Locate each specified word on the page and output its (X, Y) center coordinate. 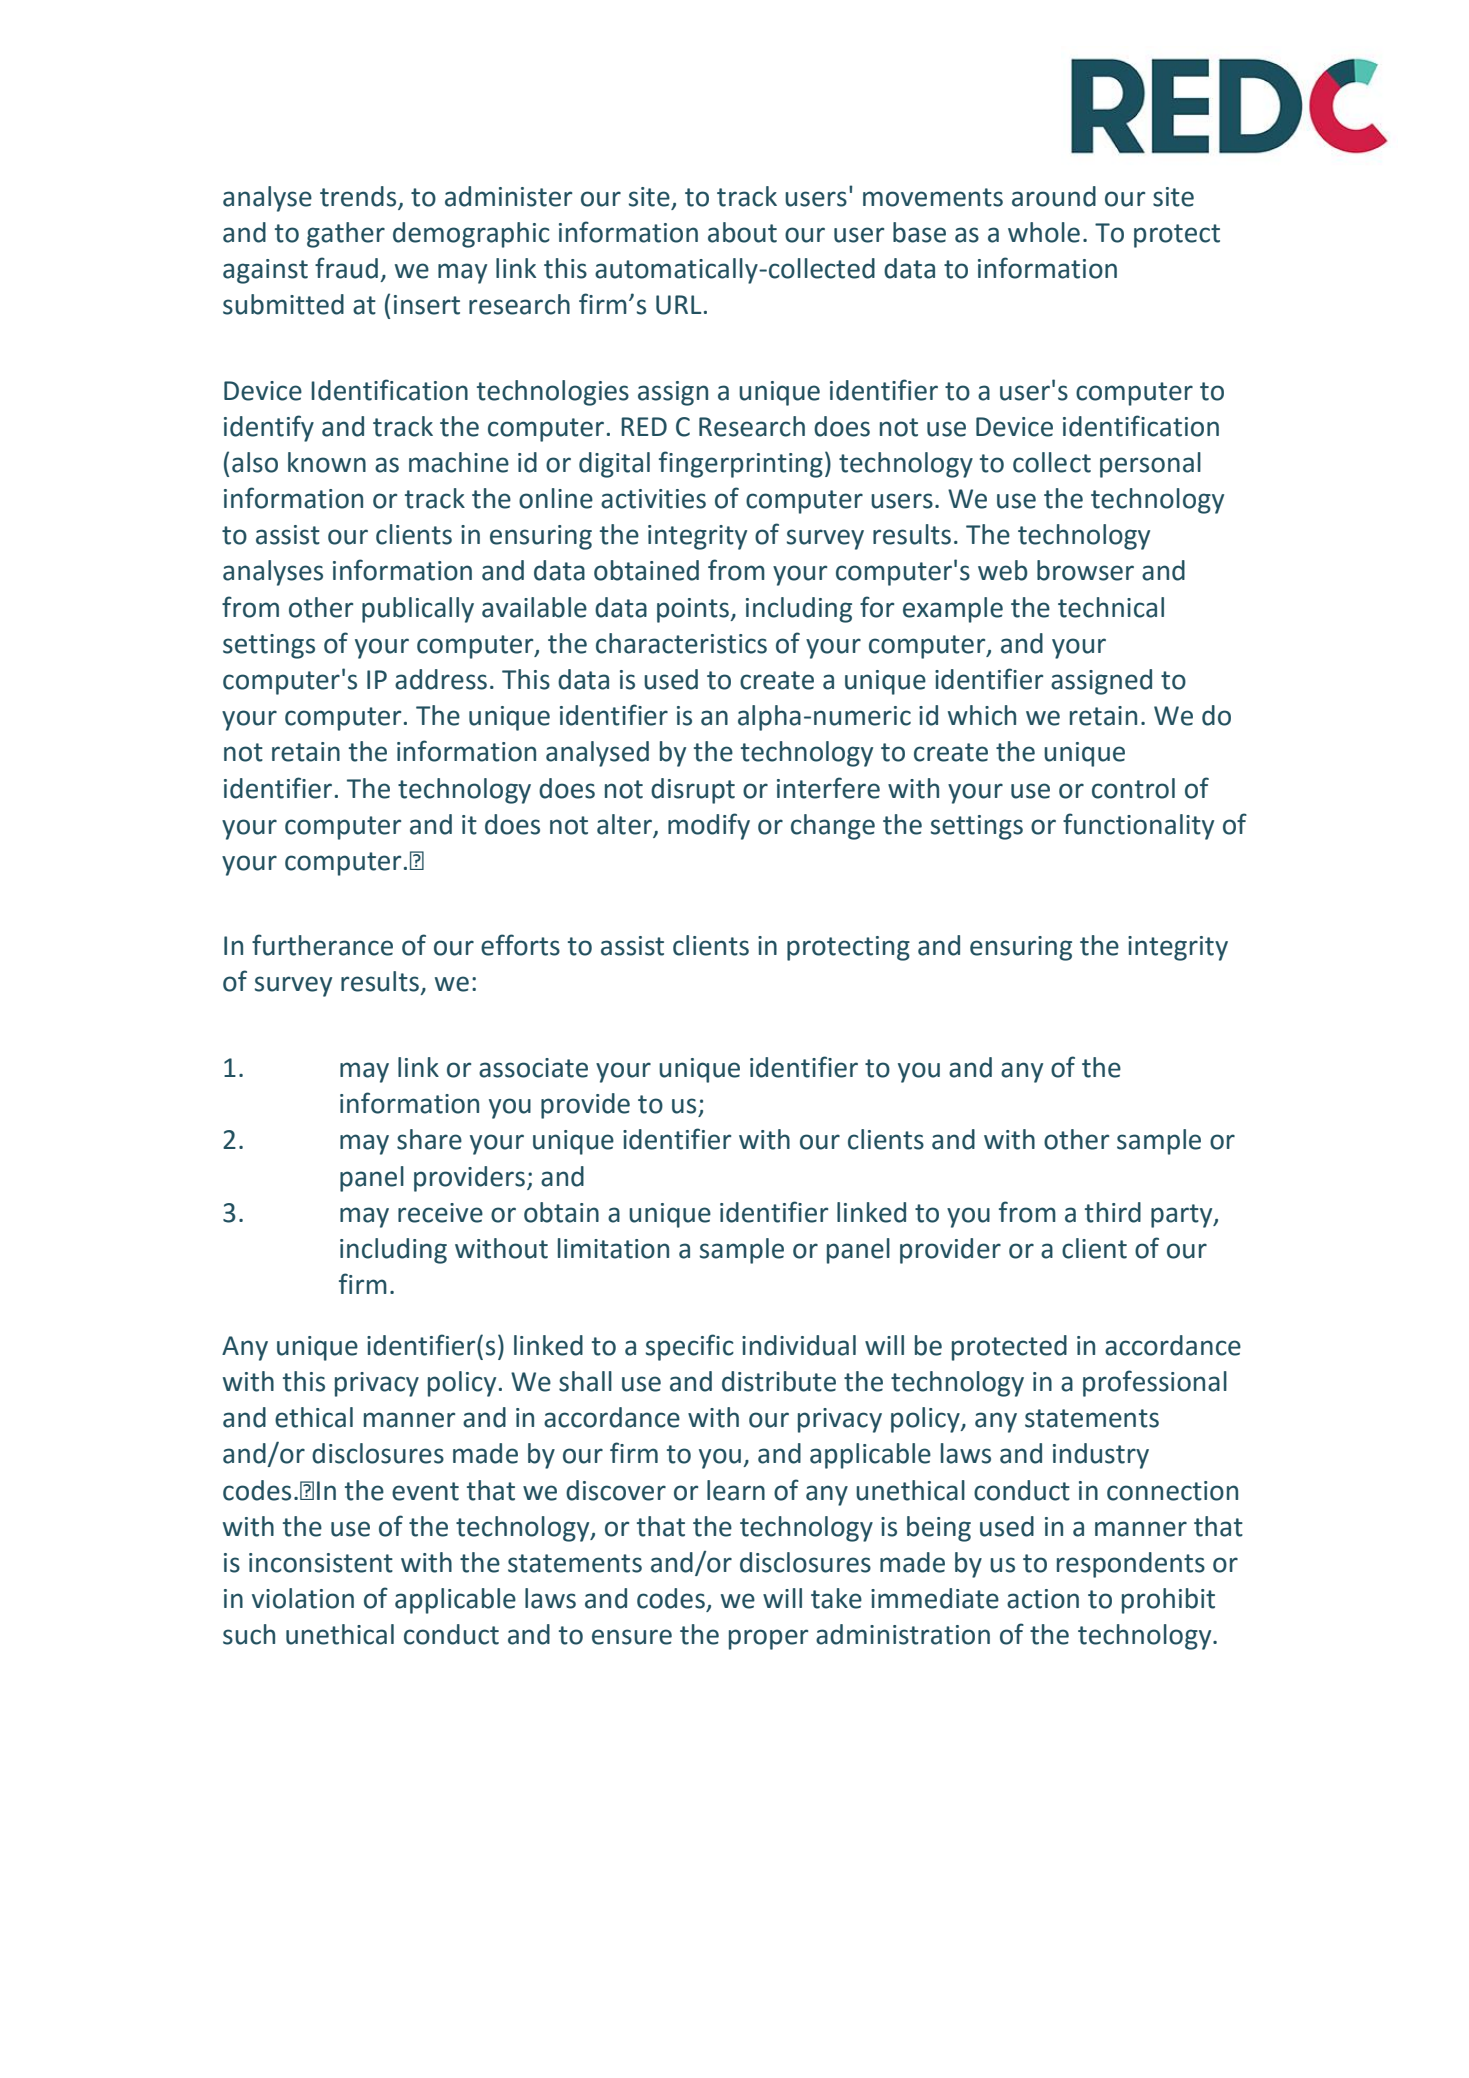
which (982, 715)
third (1113, 1212)
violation (303, 1598)
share (429, 1139)
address (441, 679)
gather (346, 235)
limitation (613, 1248)
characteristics (681, 643)
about (742, 232)
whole (1044, 232)
